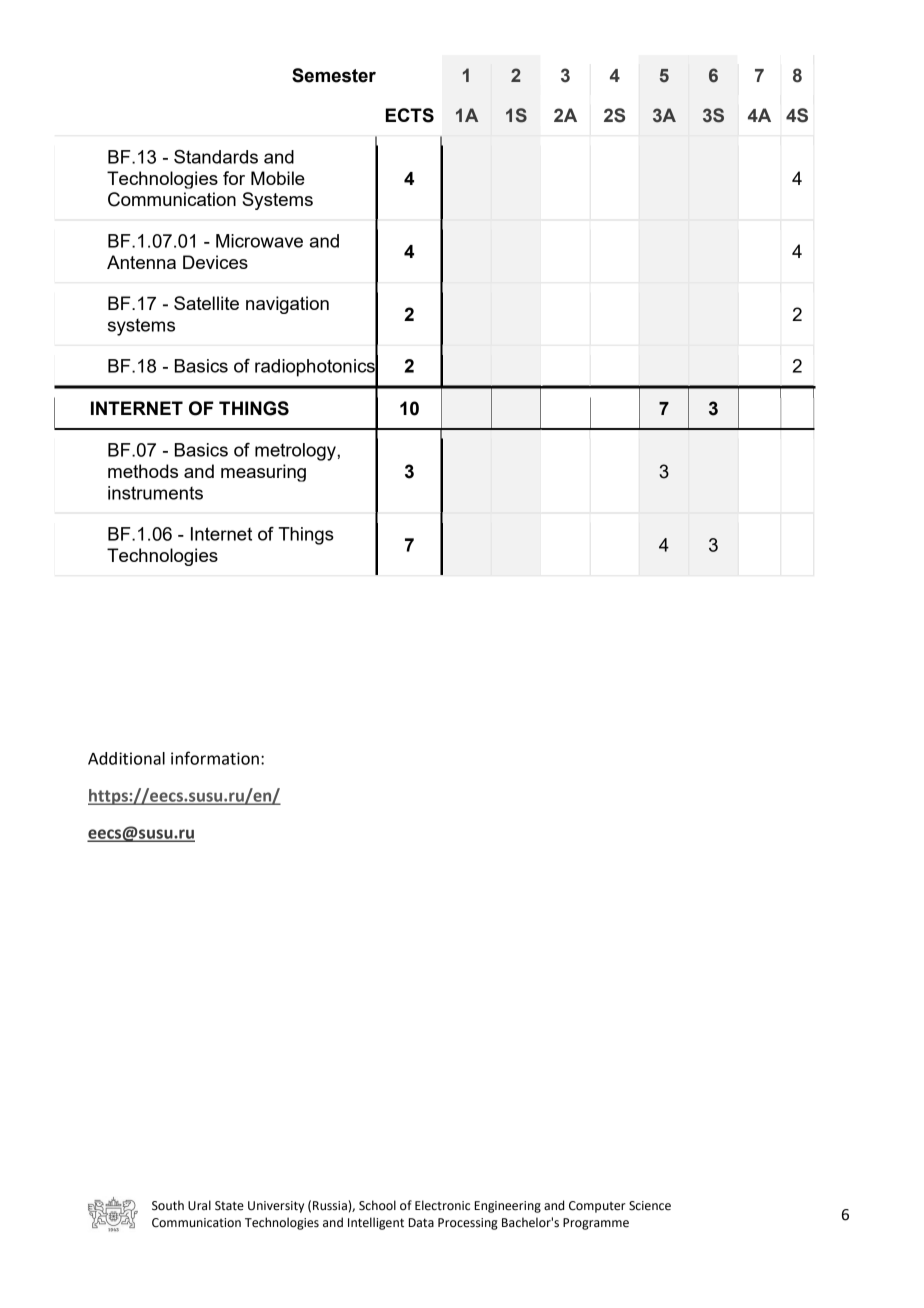  What do you see at coordinates (215, 758) in the page?
I see `information` at bounding box center [215, 758].
